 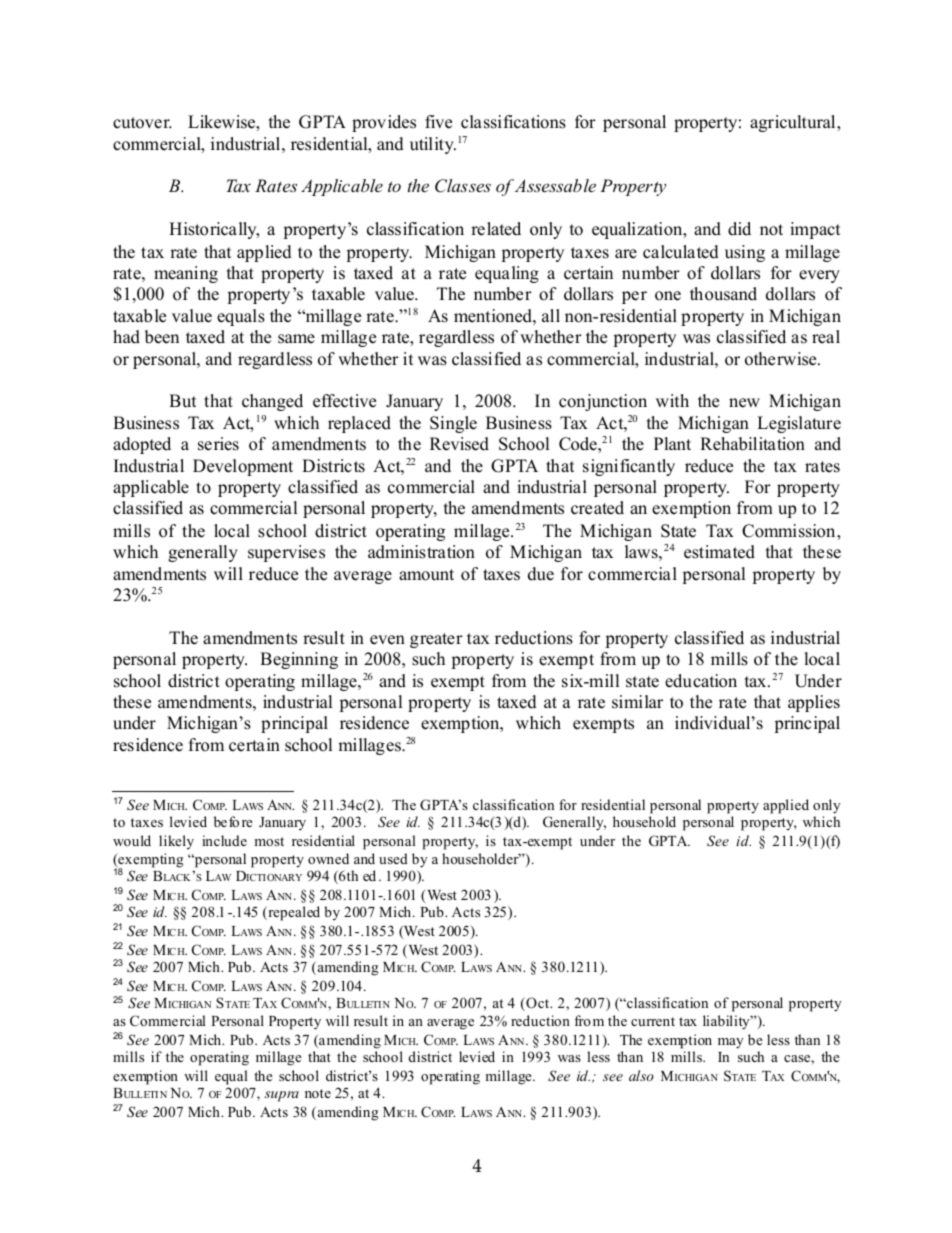 What do you see at coordinates (224, 840) in the page?
I see `include` at bounding box center [224, 840].
